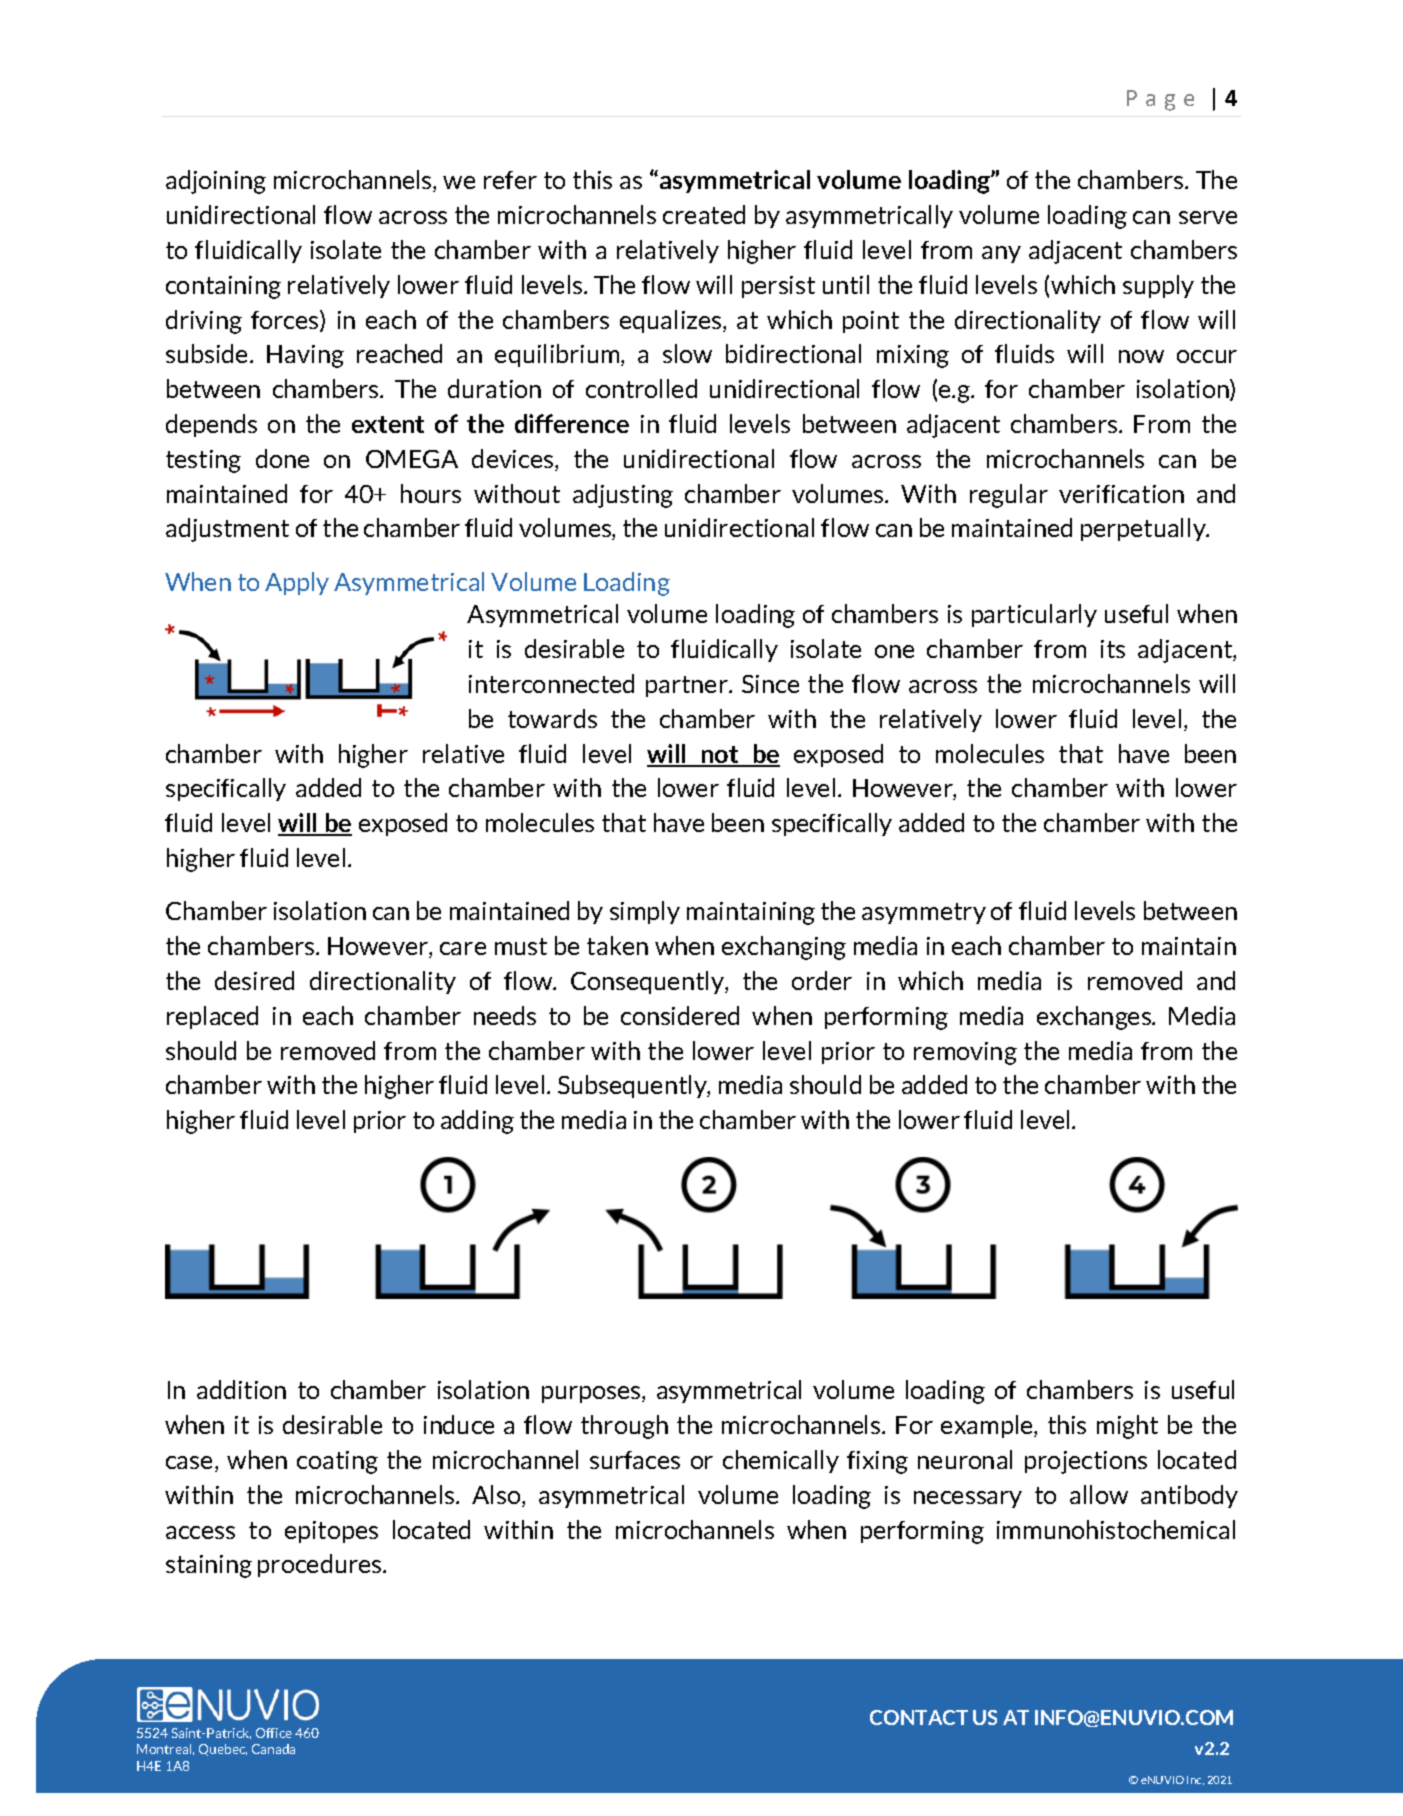 This page has height=1816, width=1403. Describe the element at coordinates (919, 1717) in the page. I see `CONTACT` at that location.
